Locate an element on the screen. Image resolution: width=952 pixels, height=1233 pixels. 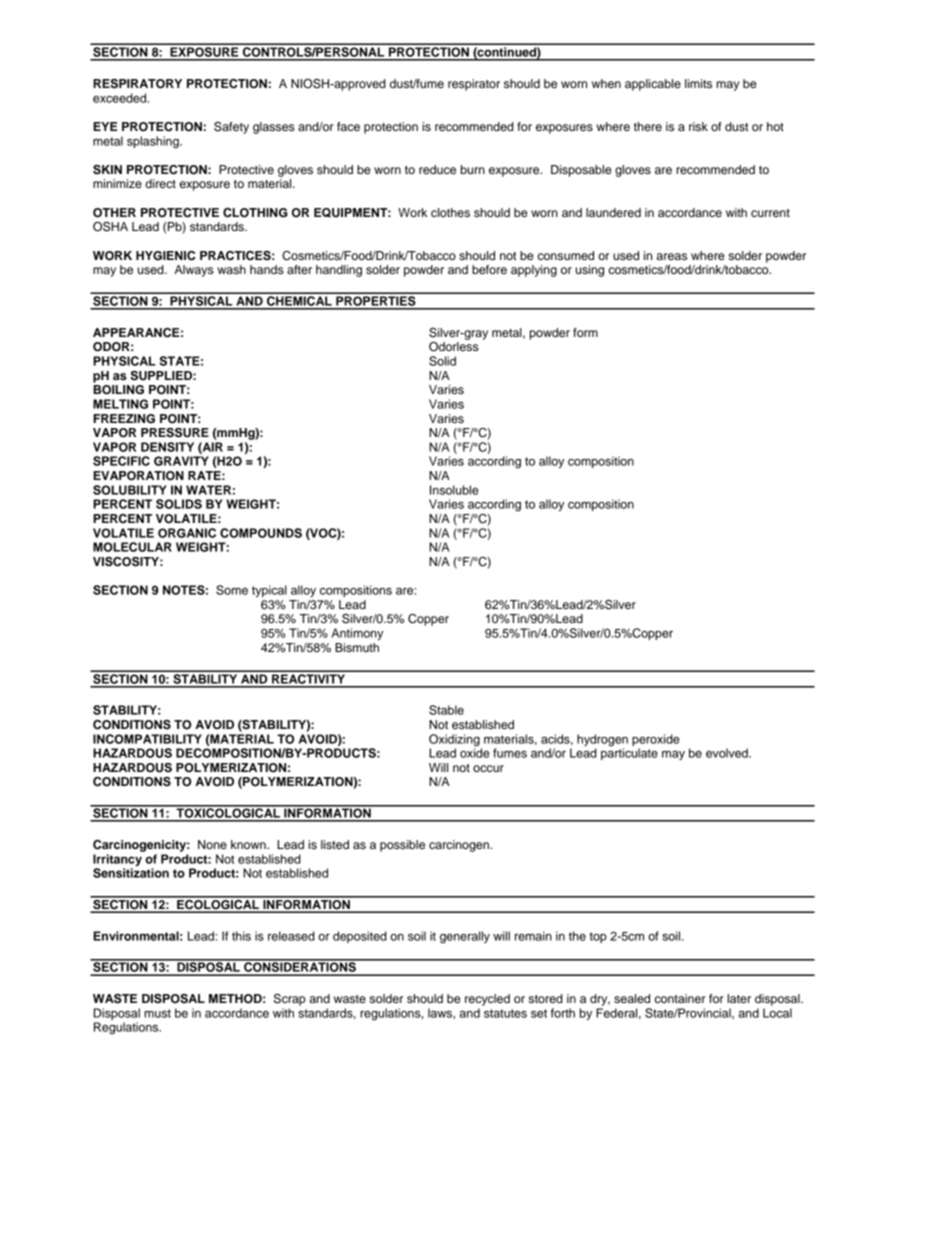
Insoluble is located at coordinates (454, 490).
